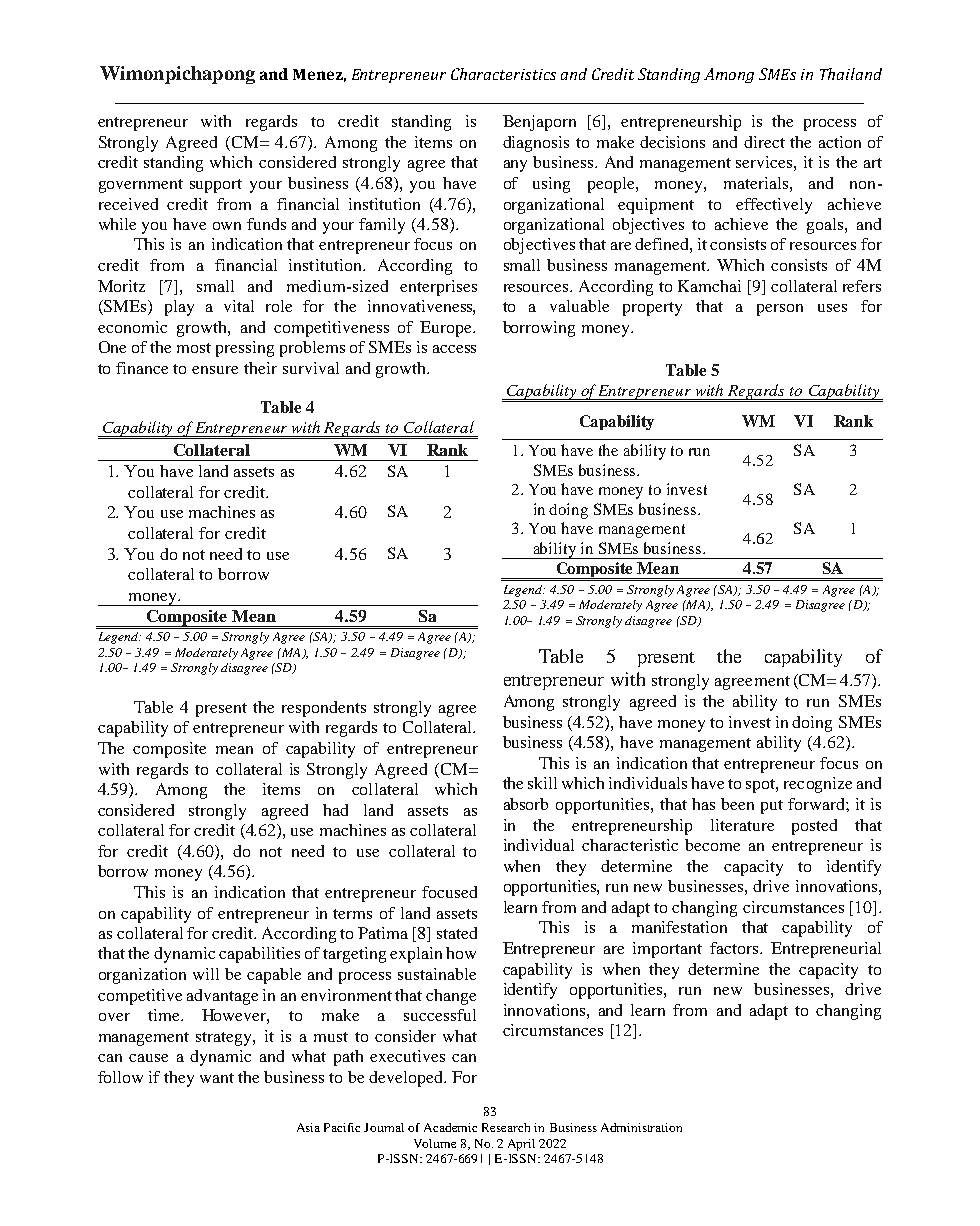 This screenshot has height=1226, width=980. I want to click on ensure, so click(215, 370).
